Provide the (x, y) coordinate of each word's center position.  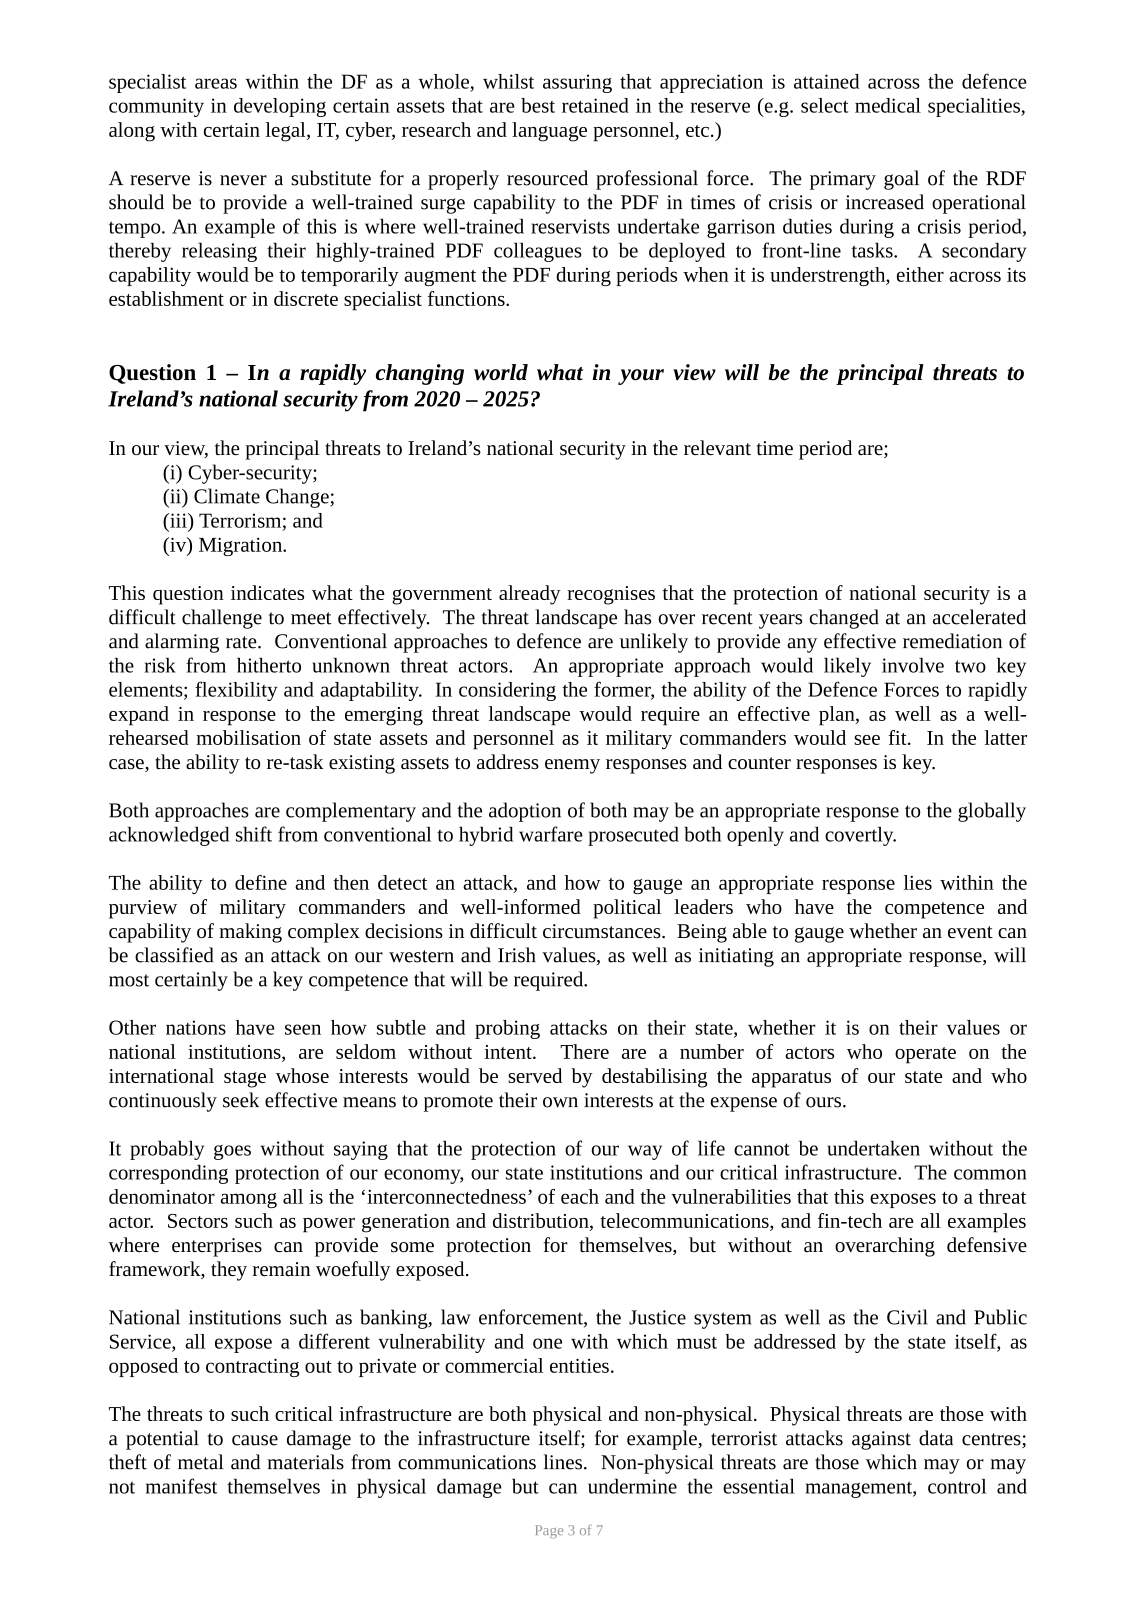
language (549, 132)
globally (992, 812)
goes (232, 1152)
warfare (551, 834)
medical (888, 105)
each (580, 1196)
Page (549, 1532)
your (641, 377)
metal (201, 1462)
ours (825, 1102)
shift (254, 834)
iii (178, 520)
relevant (717, 447)
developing (280, 107)
